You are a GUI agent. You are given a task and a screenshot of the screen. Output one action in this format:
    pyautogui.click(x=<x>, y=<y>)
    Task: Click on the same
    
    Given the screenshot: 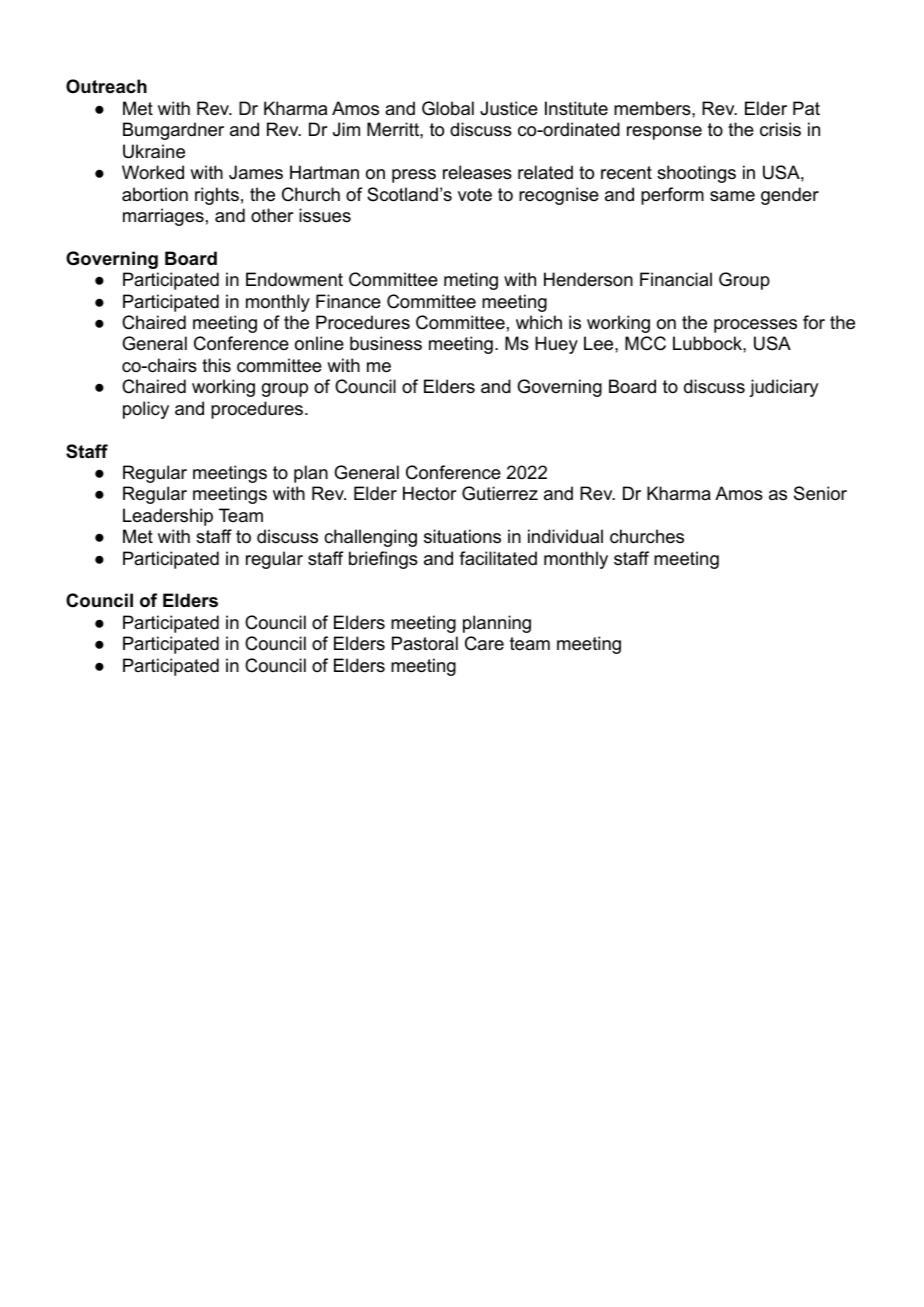 What is the action you would take?
    pyautogui.click(x=732, y=196)
